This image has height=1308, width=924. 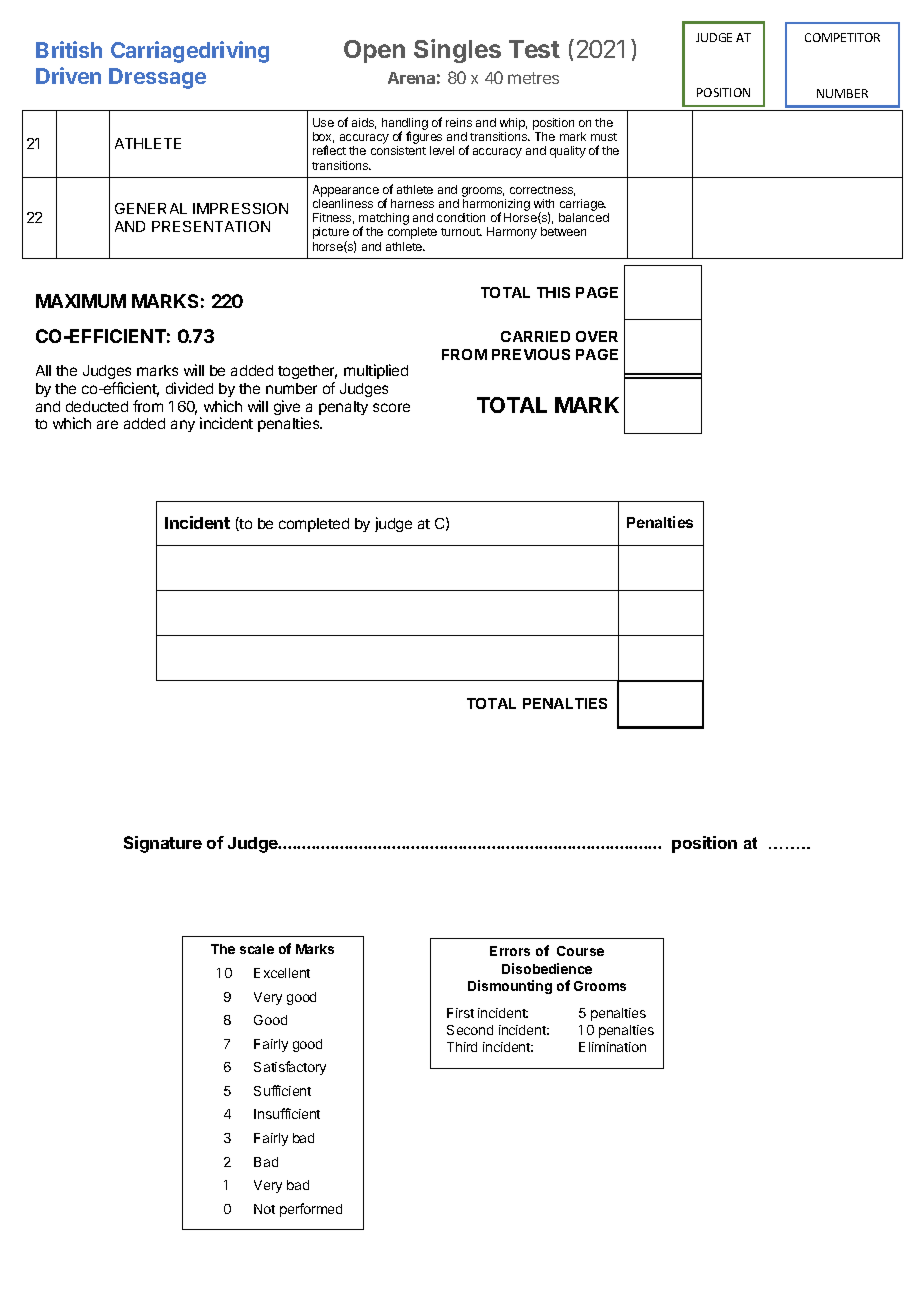 What do you see at coordinates (842, 37) in the image?
I see `COMPETITOR` at bounding box center [842, 37].
